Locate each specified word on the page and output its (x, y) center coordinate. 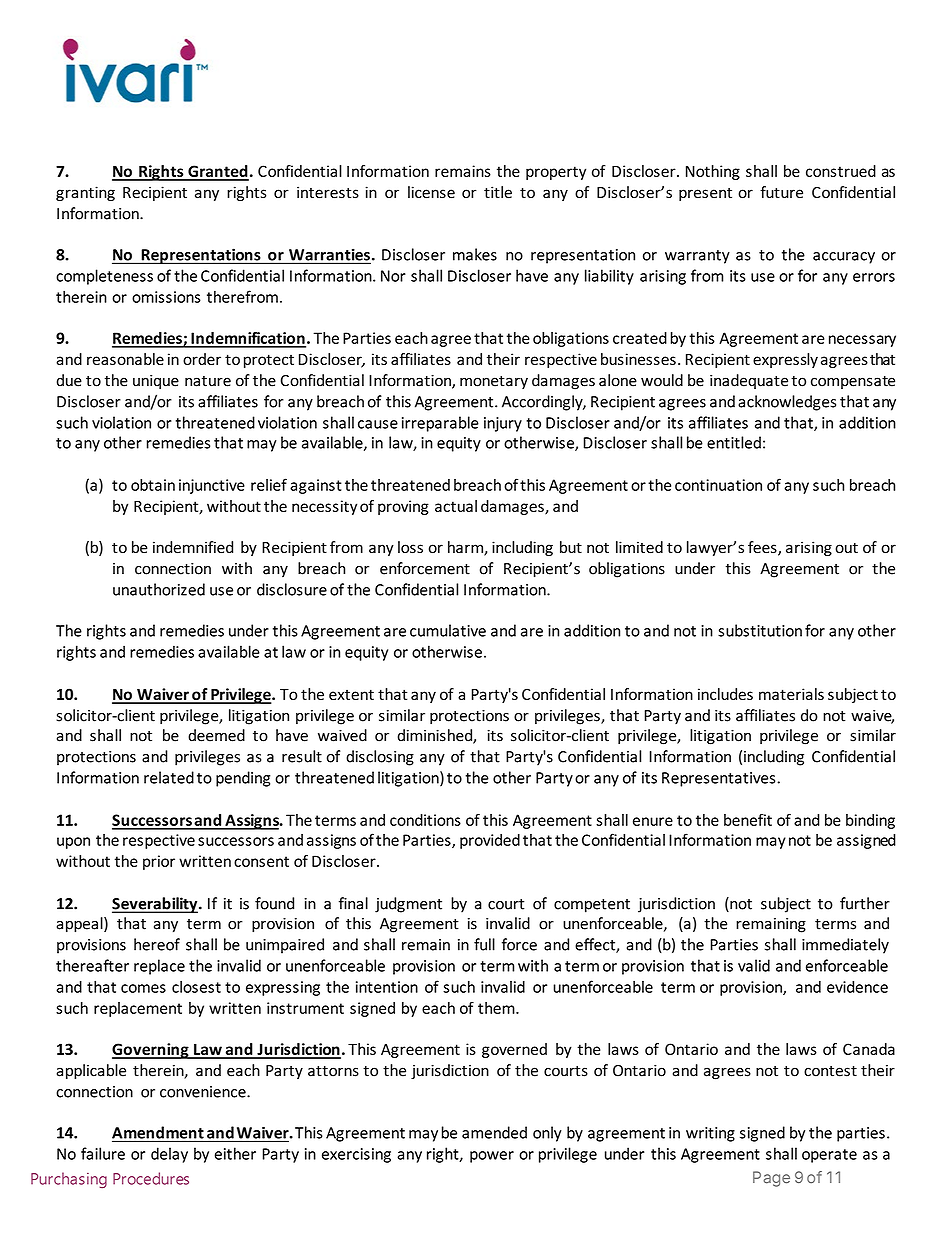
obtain (153, 485)
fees (763, 548)
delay (169, 1155)
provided (490, 841)
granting (85, 193)
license (431, 192)
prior (159, 862)
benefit (748, 820)
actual (456, 506)
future (781, 192)
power (492, 1157)
